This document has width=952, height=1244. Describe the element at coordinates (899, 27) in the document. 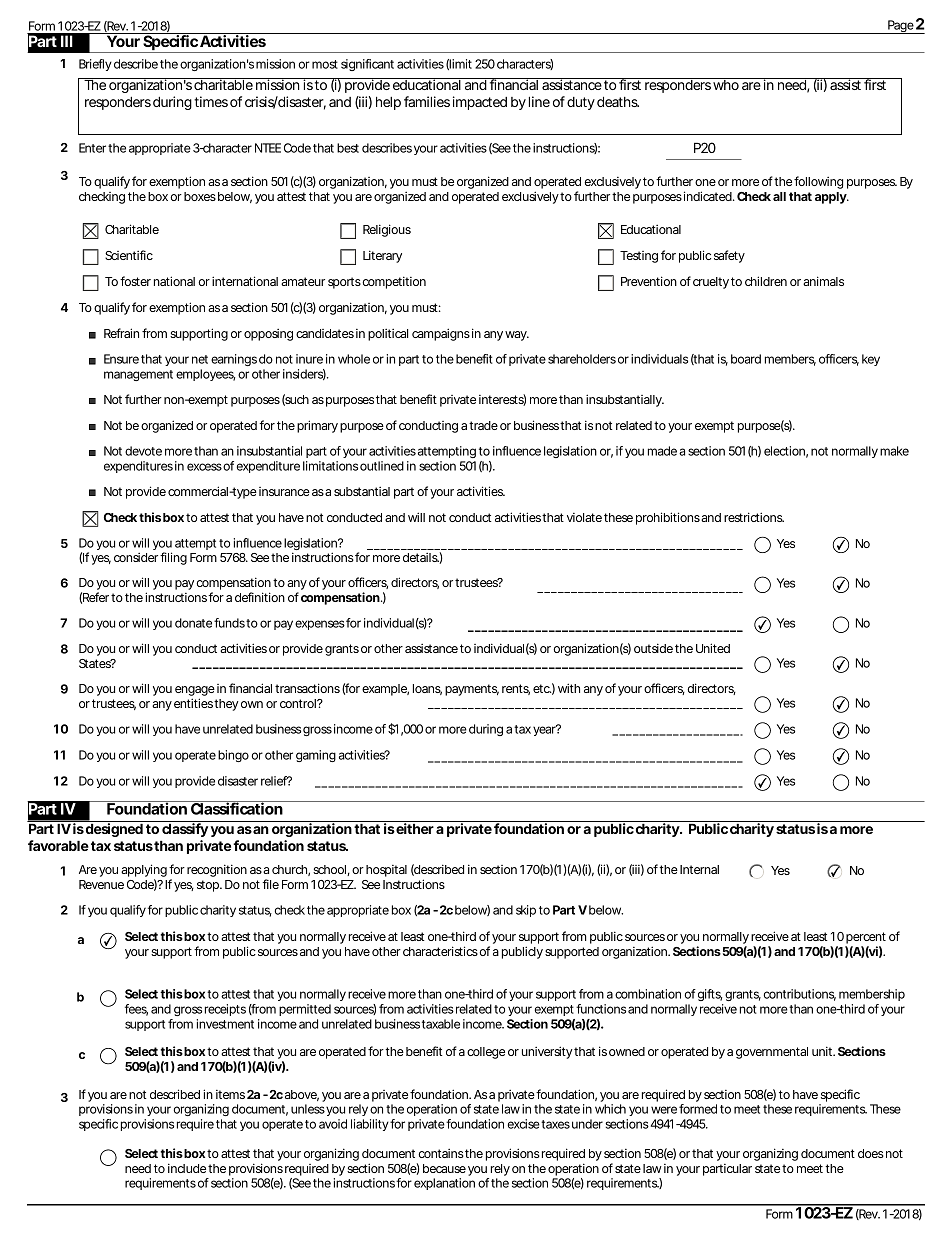

I see `Page` at that location.
